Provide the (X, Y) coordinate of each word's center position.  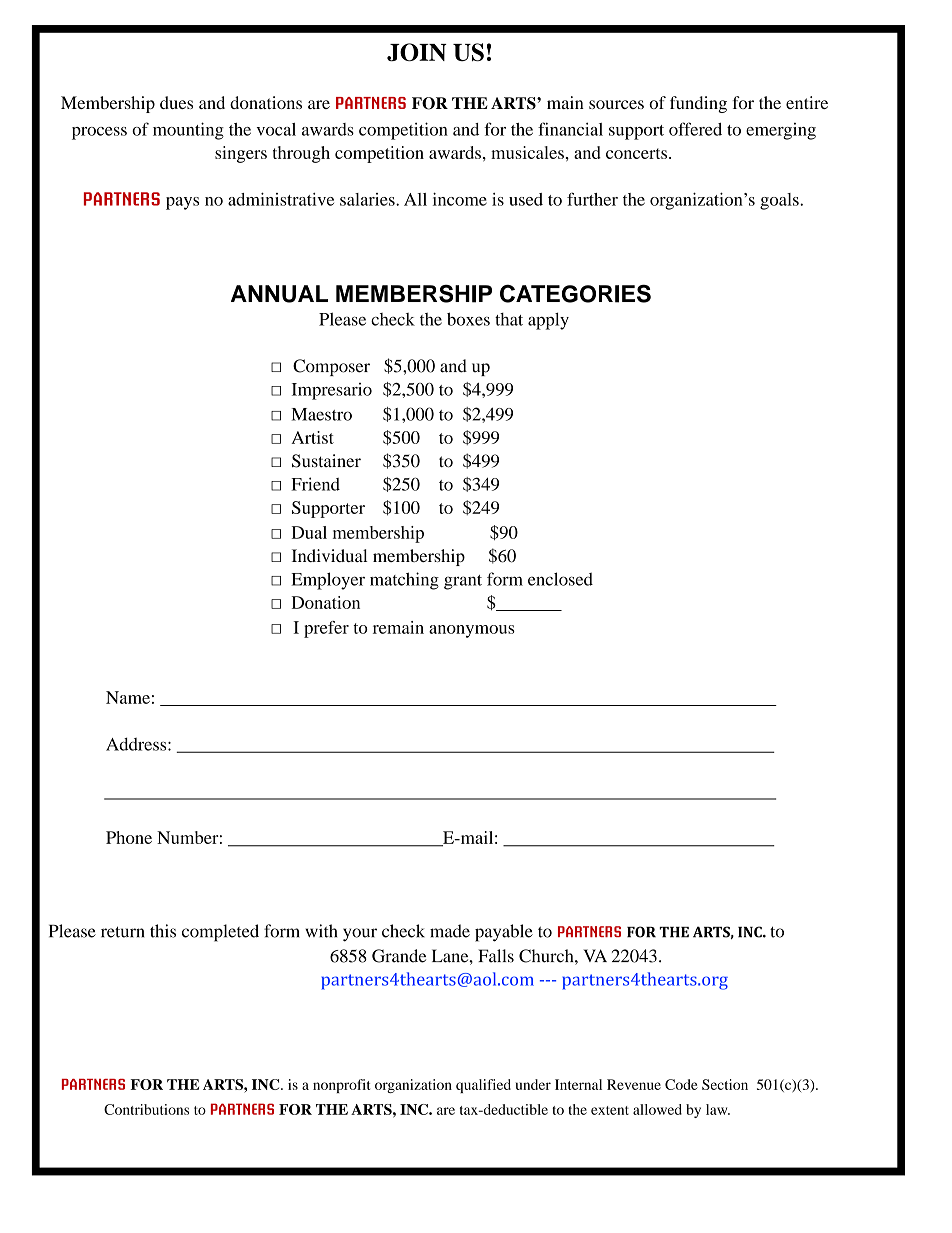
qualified (483, 1086)
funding (698, 104)
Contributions (146, 1109)
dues (176, 102)
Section (725, 1084)
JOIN (417, 52)
